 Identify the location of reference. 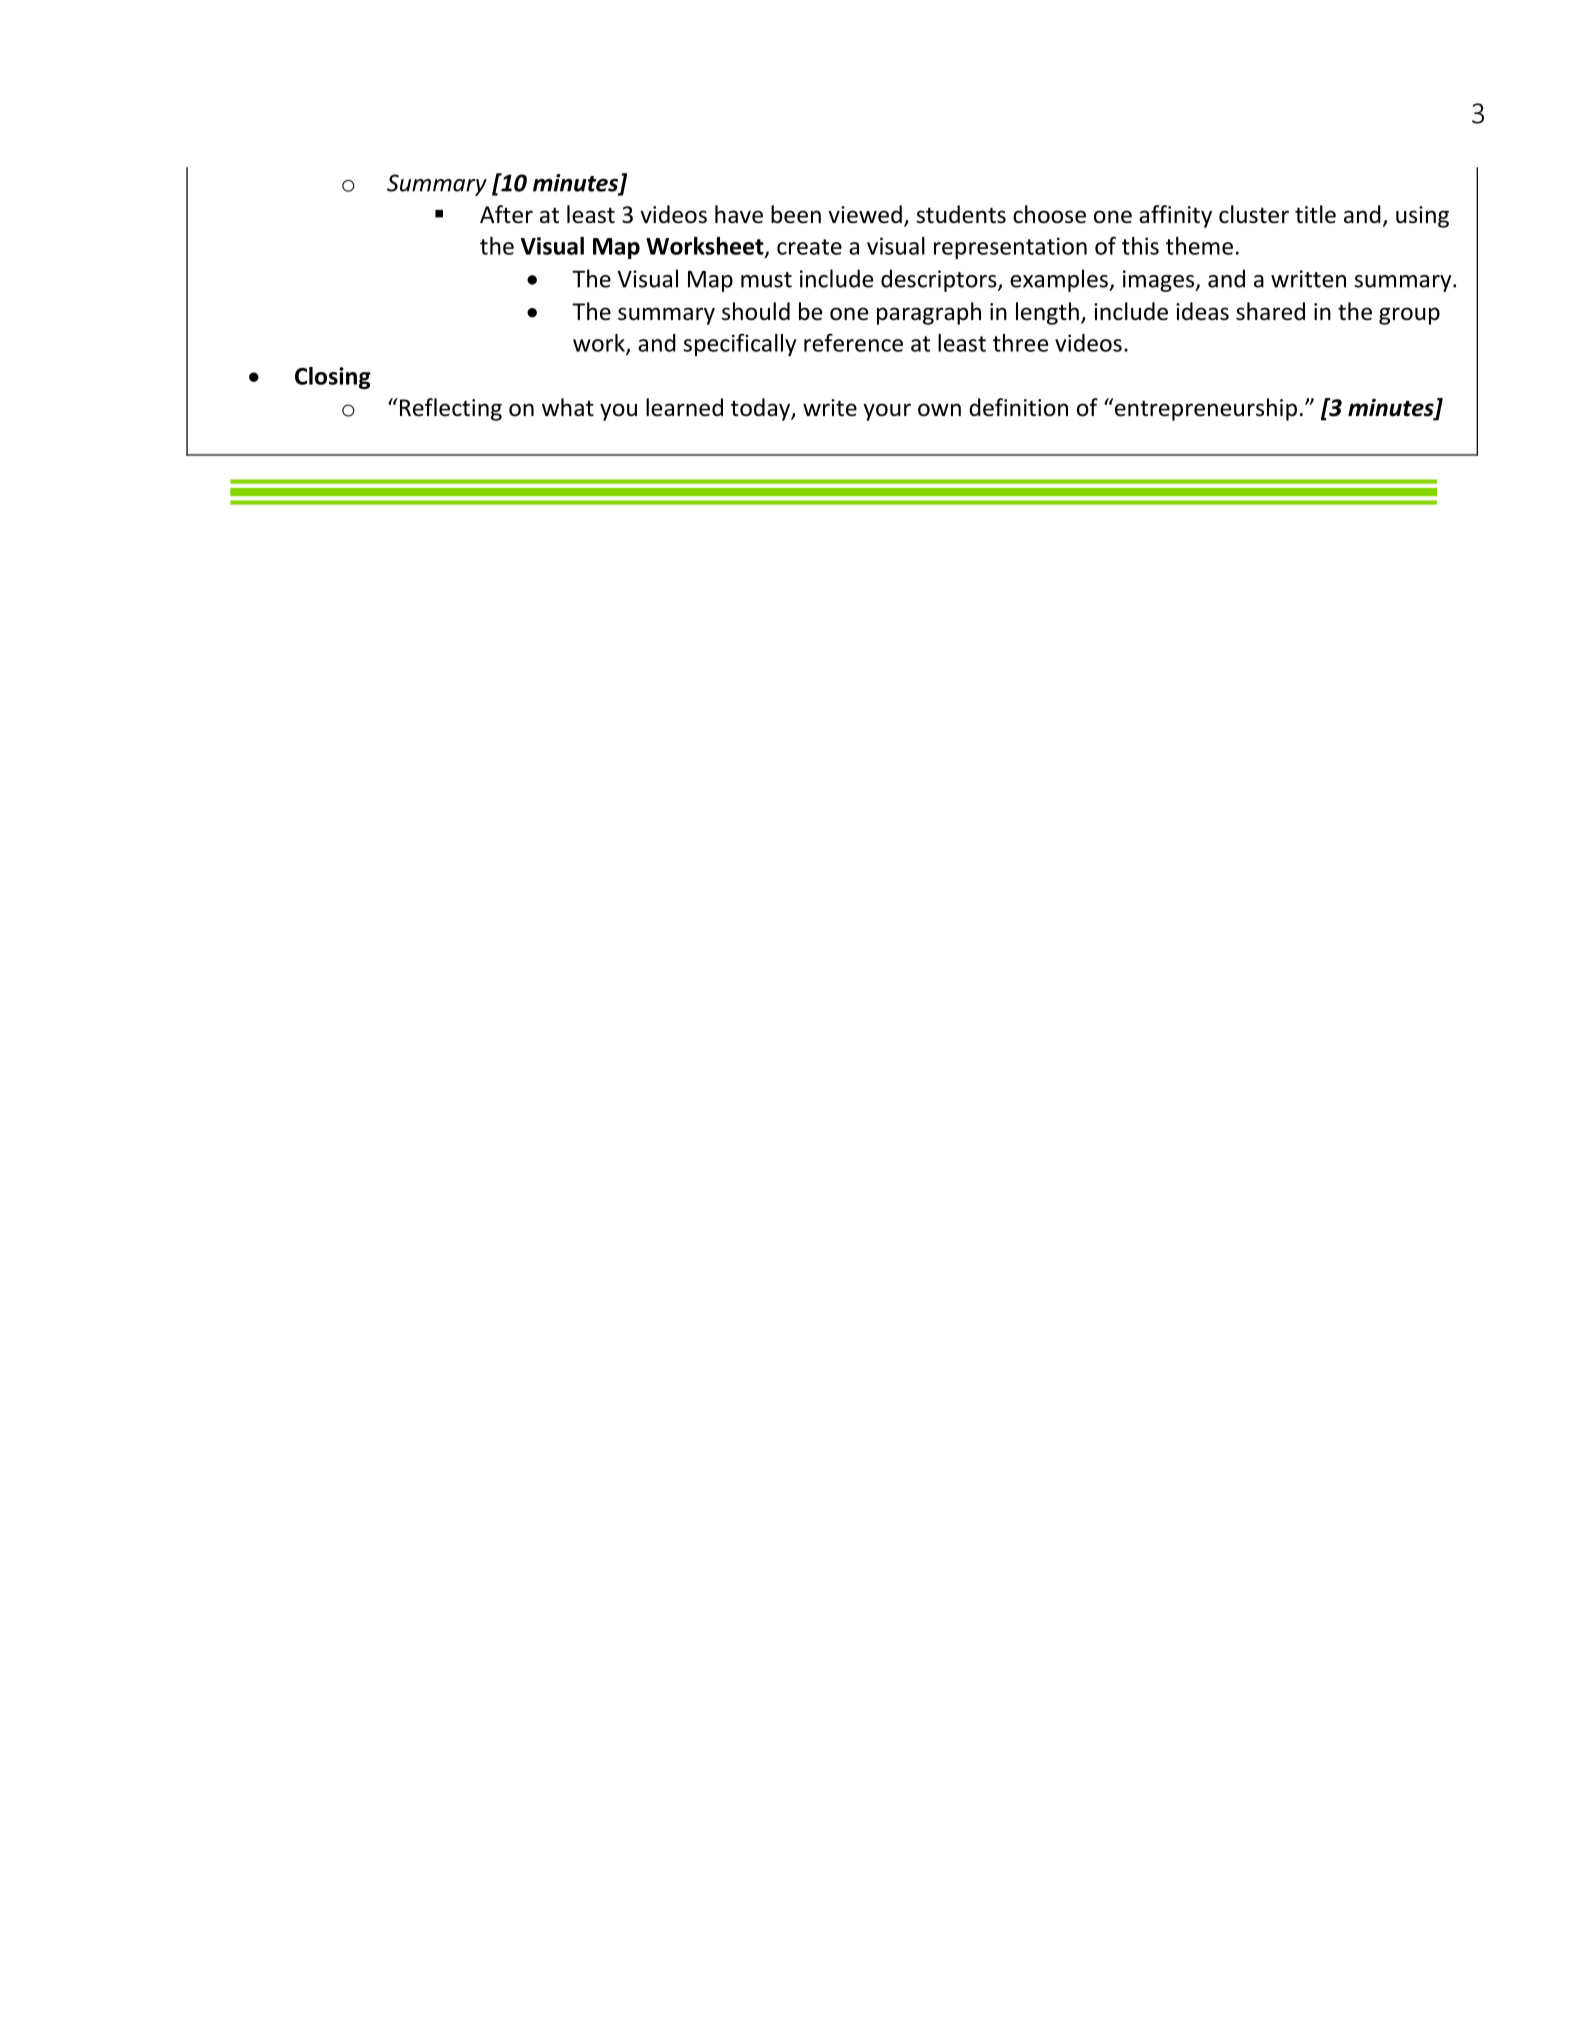
(853, 342).
